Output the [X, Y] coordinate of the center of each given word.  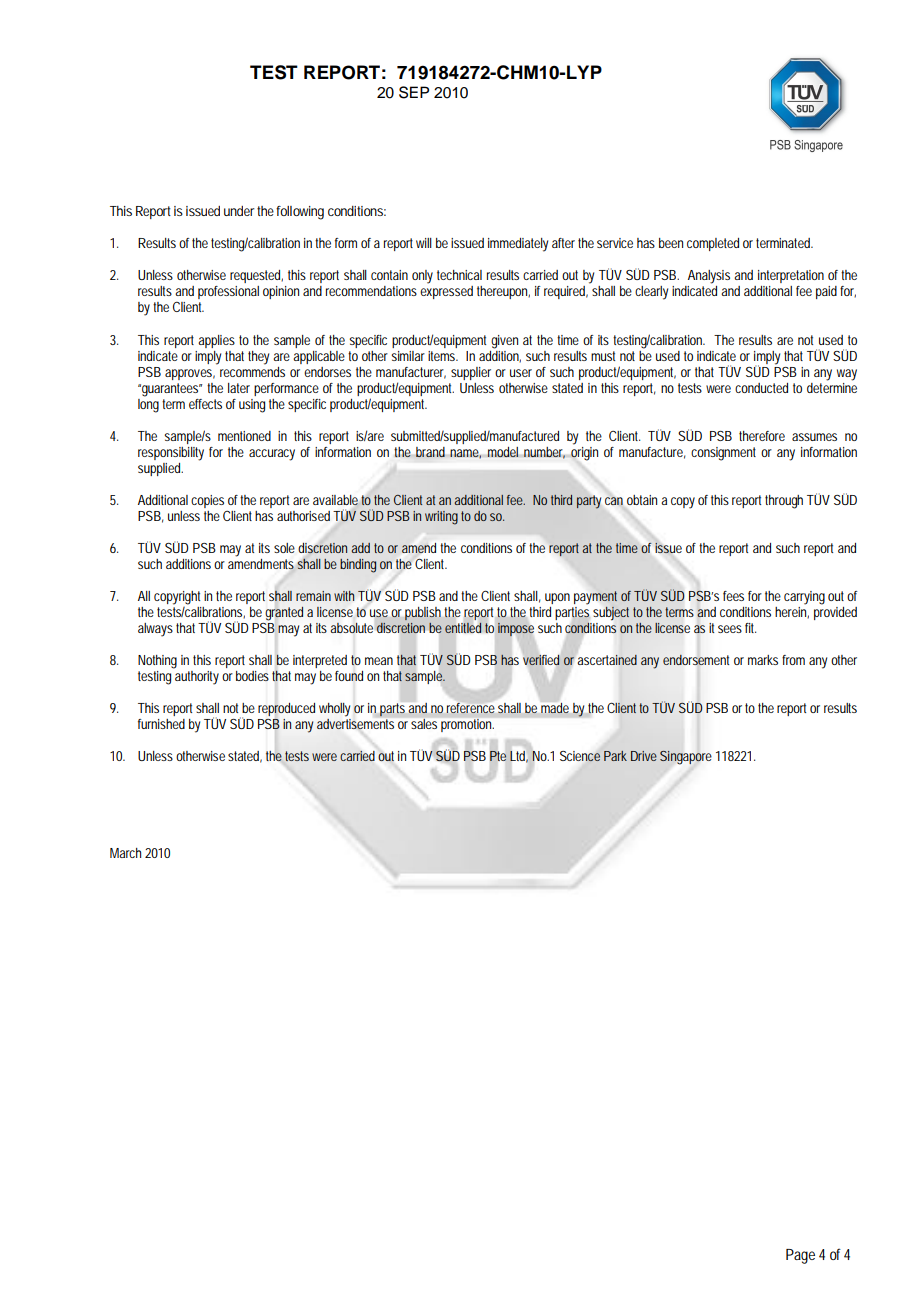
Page [800, 1256]
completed [713, 244]
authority [197, 678]
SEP [414, 92]
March [125, 853]
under [239, 211]
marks [763, 660]
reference [470, 708]
